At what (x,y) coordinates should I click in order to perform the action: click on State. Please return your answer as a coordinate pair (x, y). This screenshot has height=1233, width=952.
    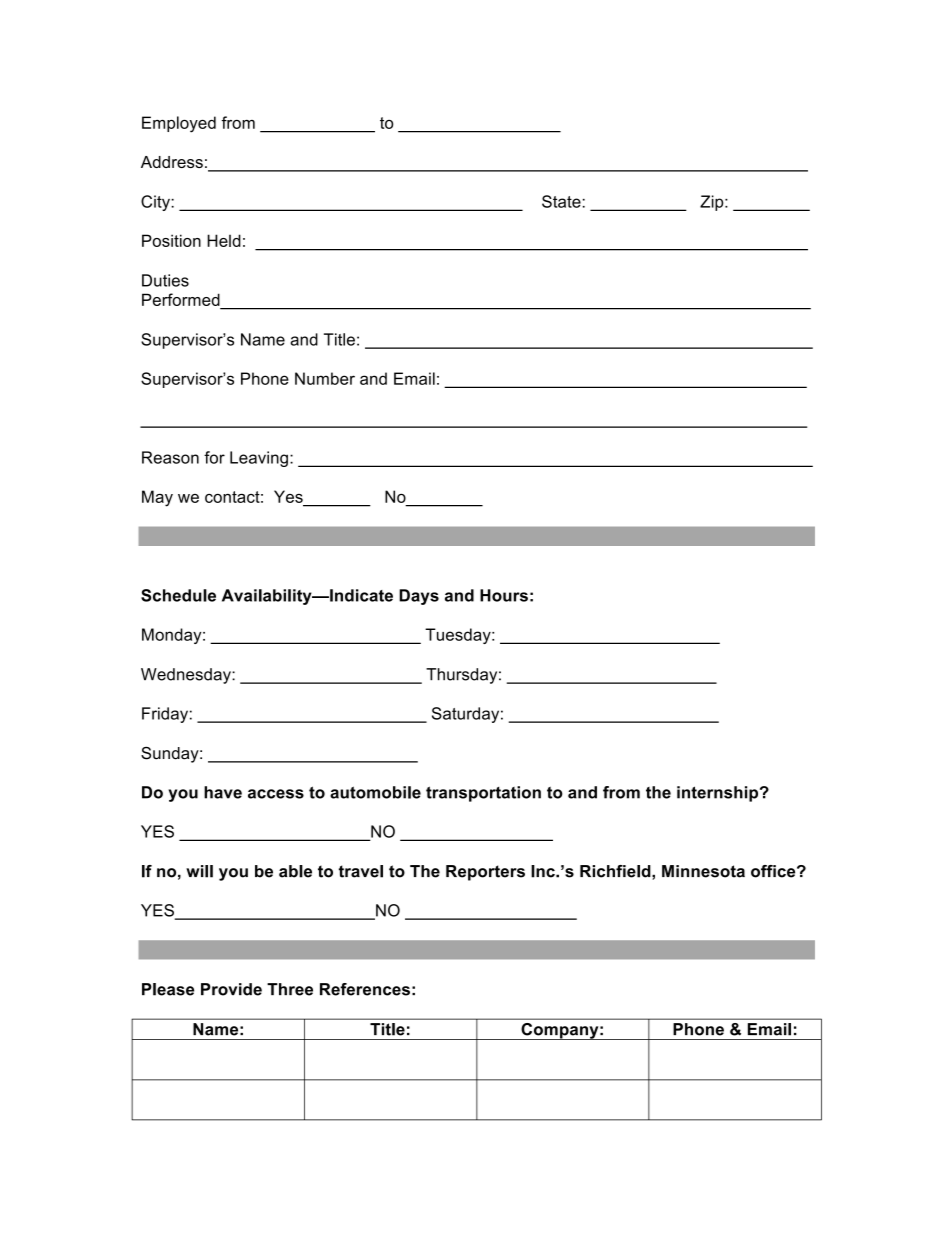
    Looking at the image, I should click on (561, 201).
